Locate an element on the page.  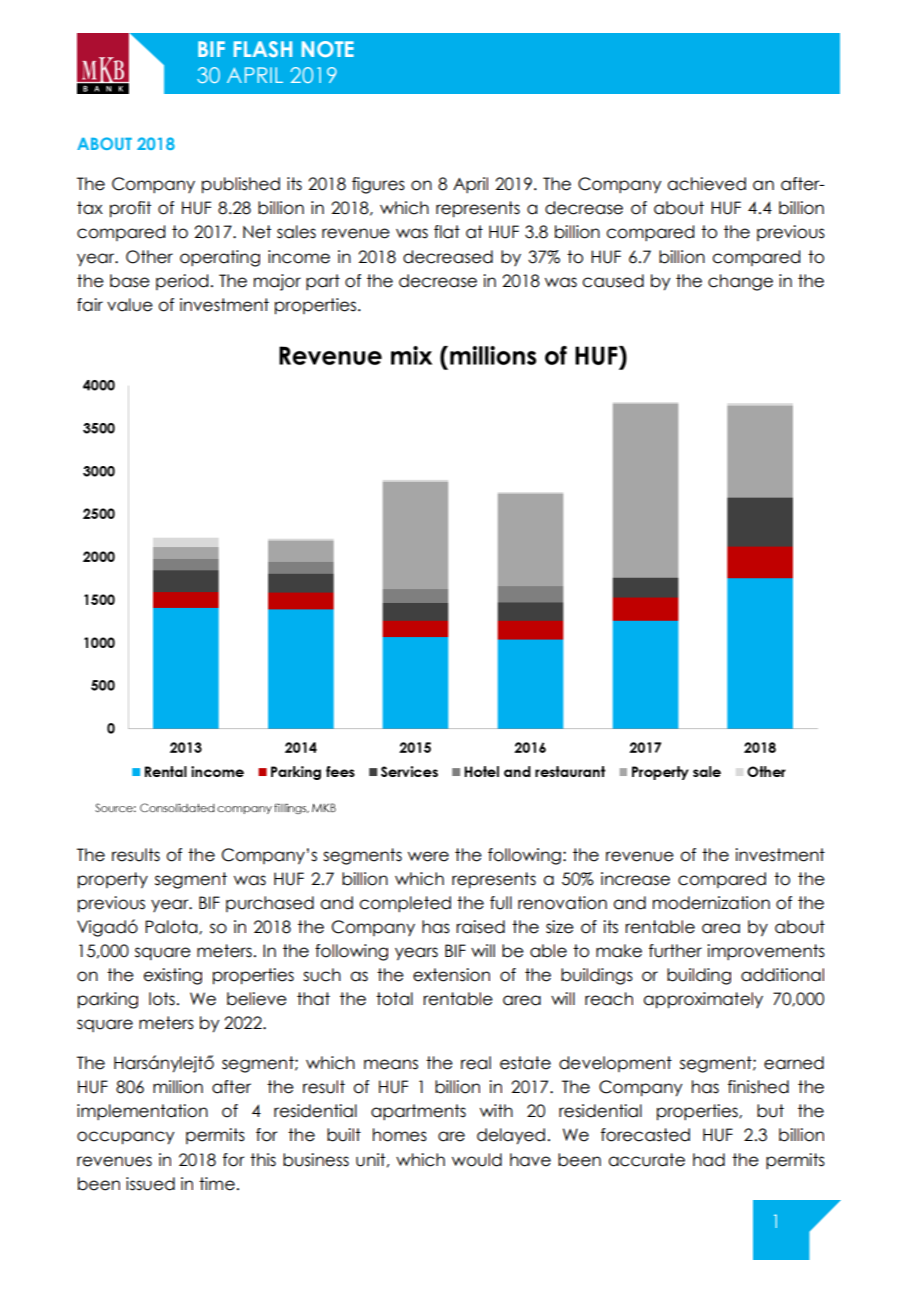
property is located at coordinates (113, 880).
